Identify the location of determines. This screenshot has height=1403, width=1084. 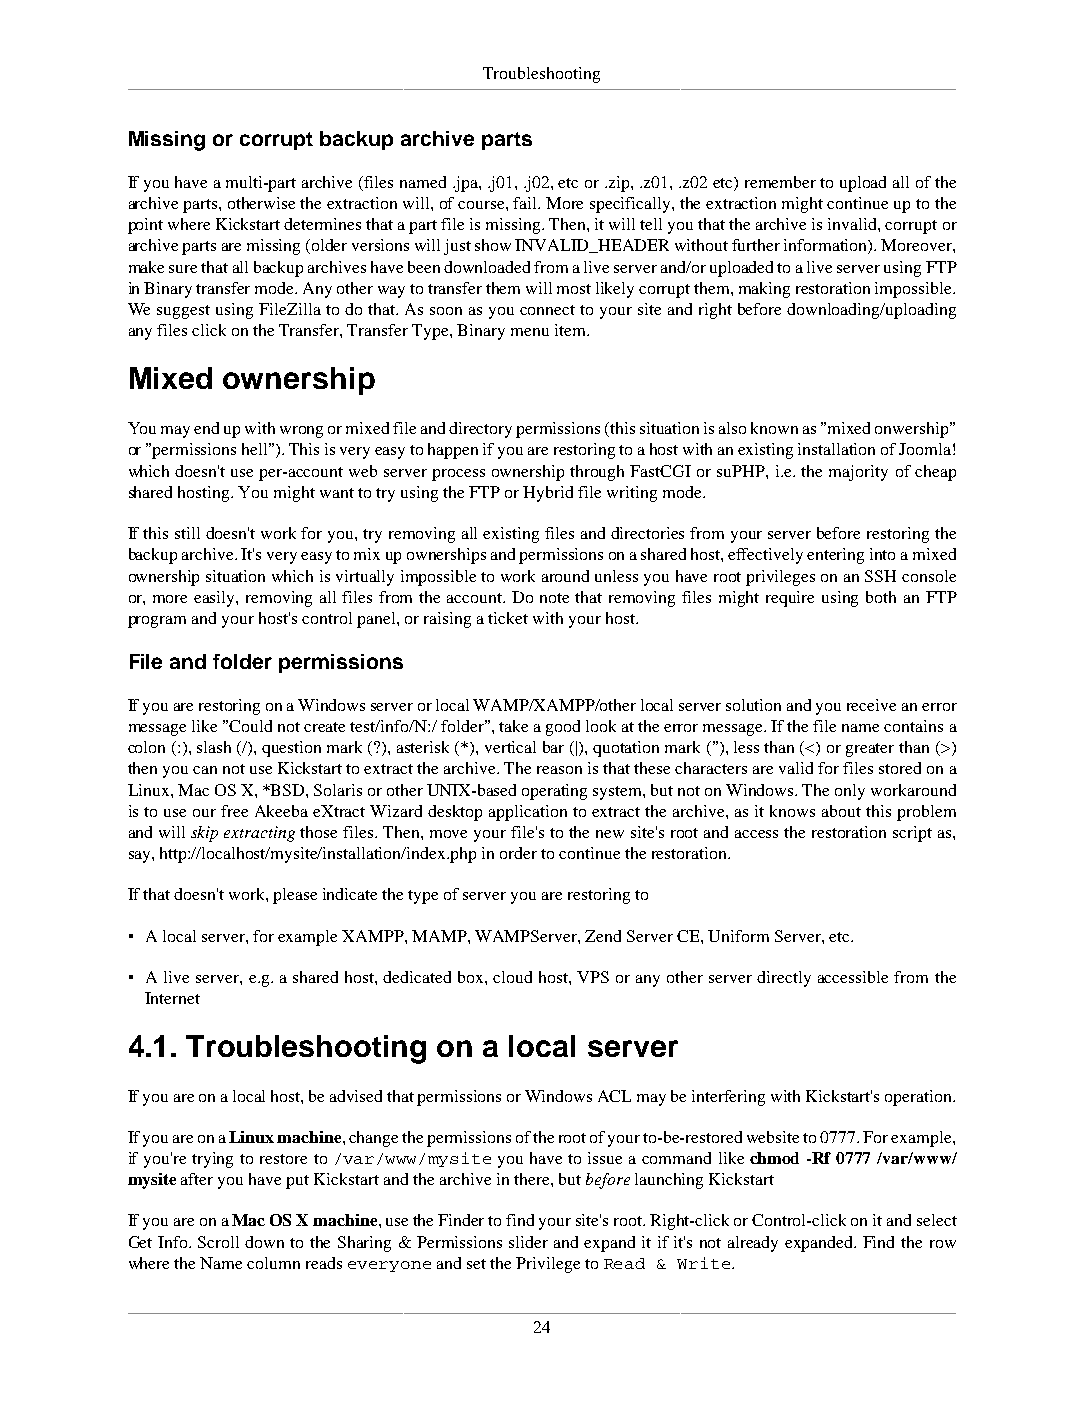
(322, 224).
